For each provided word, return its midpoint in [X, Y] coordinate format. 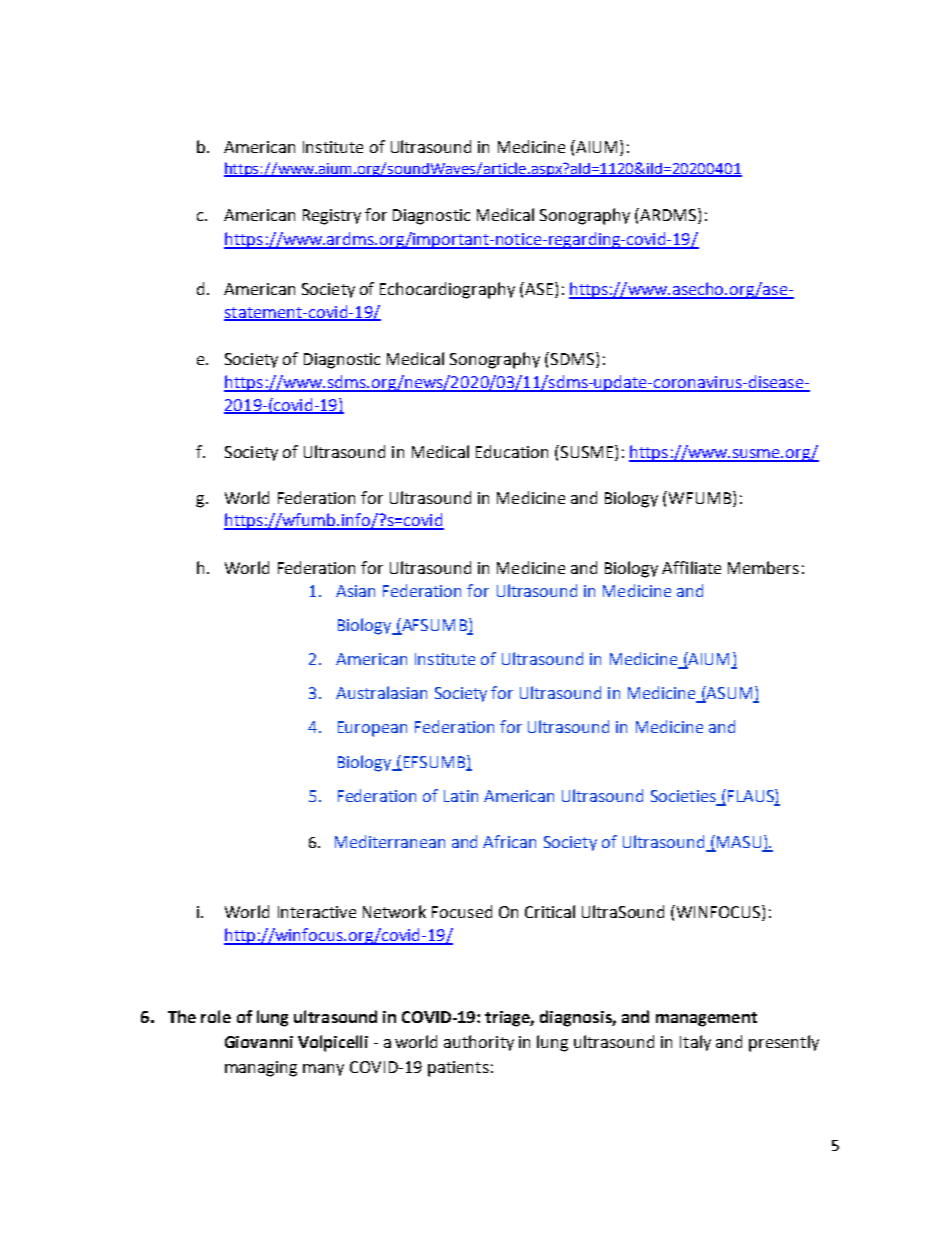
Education [512, 451]
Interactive [317, 912]
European [372, 729]
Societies [683, 796]
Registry [332, 217]
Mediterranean [390, 841]
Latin [461, 796]
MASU [739, 843]
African [509, 841]
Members [763, 567]
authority [479, 1043]
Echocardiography [447, 290]
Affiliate [691, 567]
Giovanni [259, 1042]
